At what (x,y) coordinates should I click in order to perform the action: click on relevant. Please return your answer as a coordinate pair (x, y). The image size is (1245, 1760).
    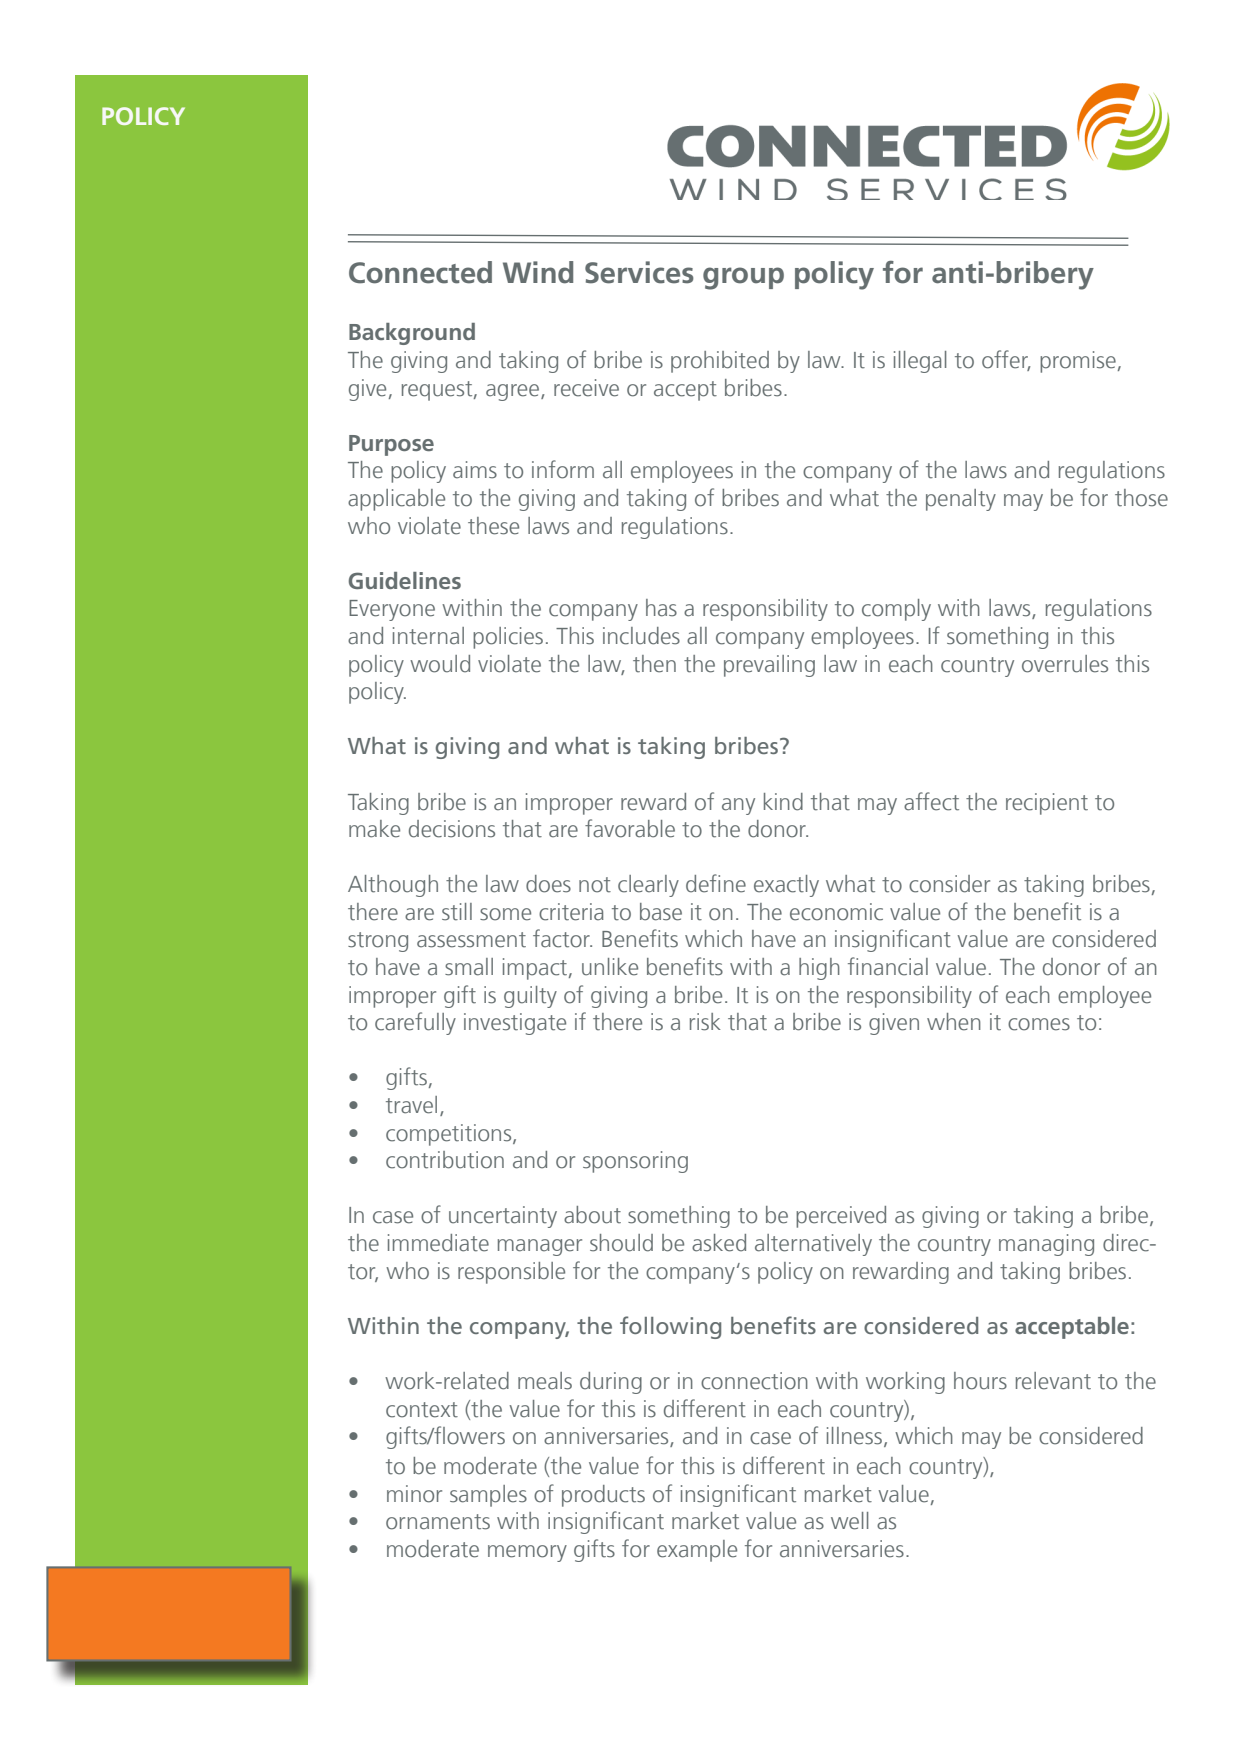
    Looking at the image, I should click on (1053, 1381).
